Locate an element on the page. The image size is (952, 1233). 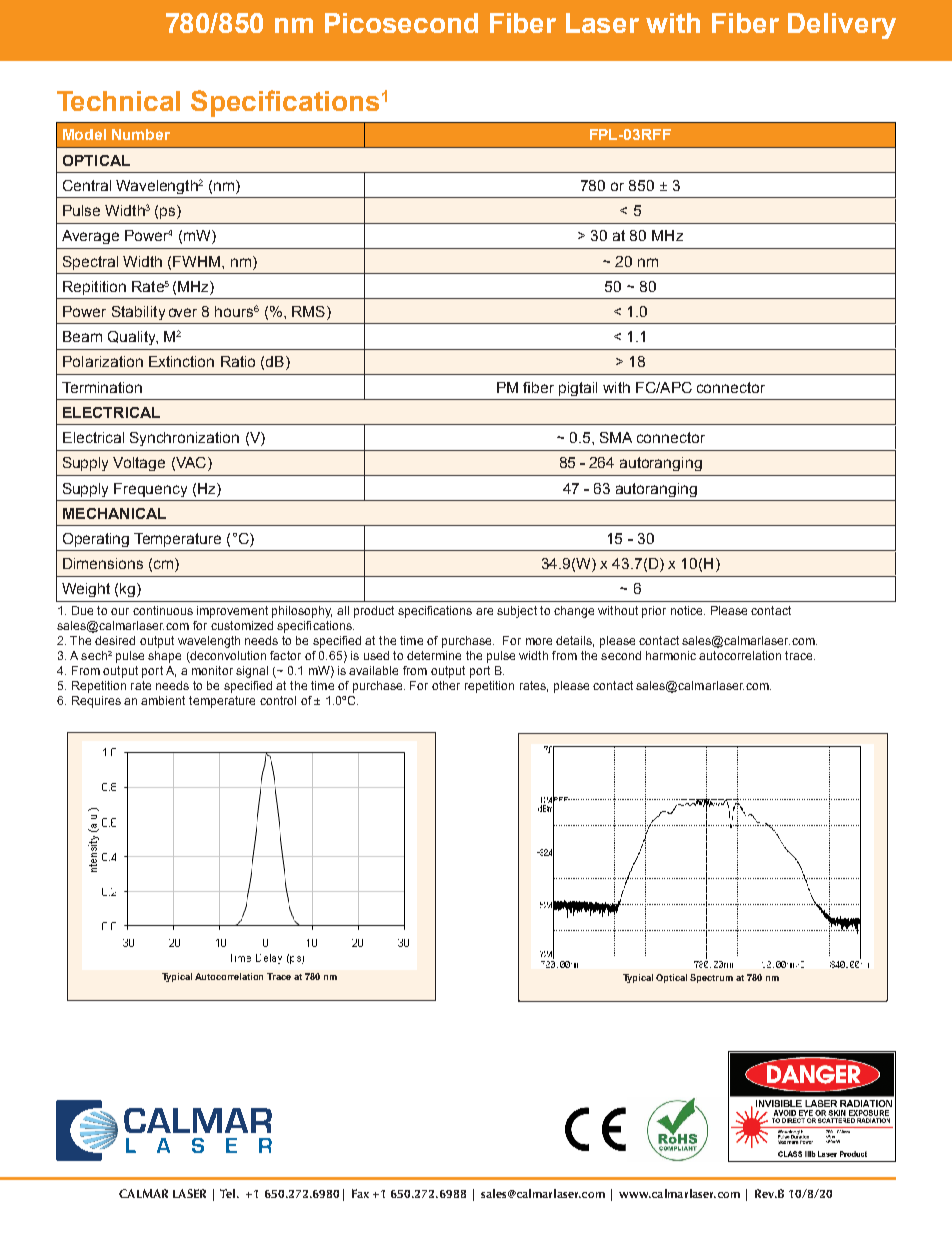
Tel is located at coordinates (227, 1193).
